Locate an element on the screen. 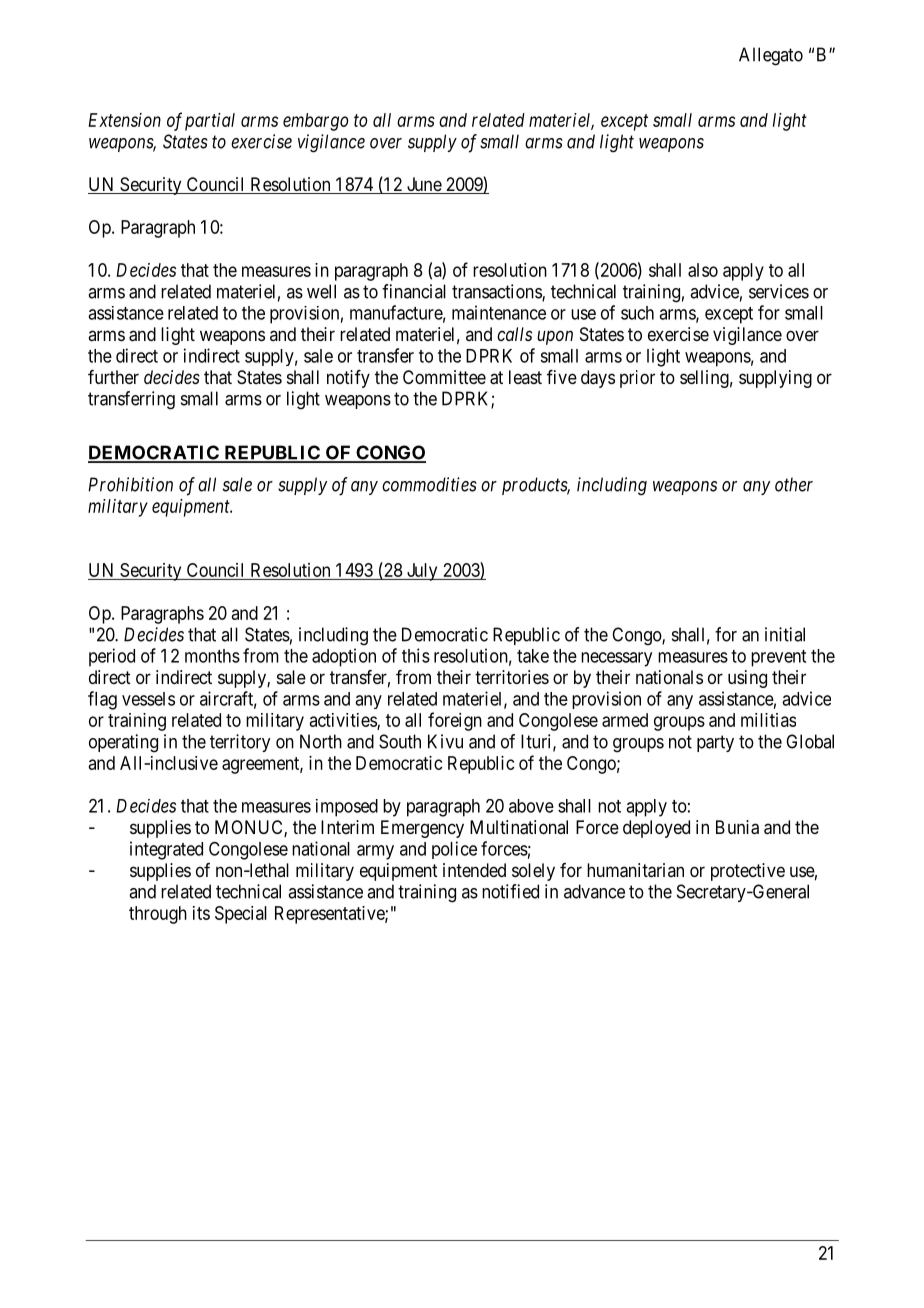  maintenance is located at coordinates (499, 312).
